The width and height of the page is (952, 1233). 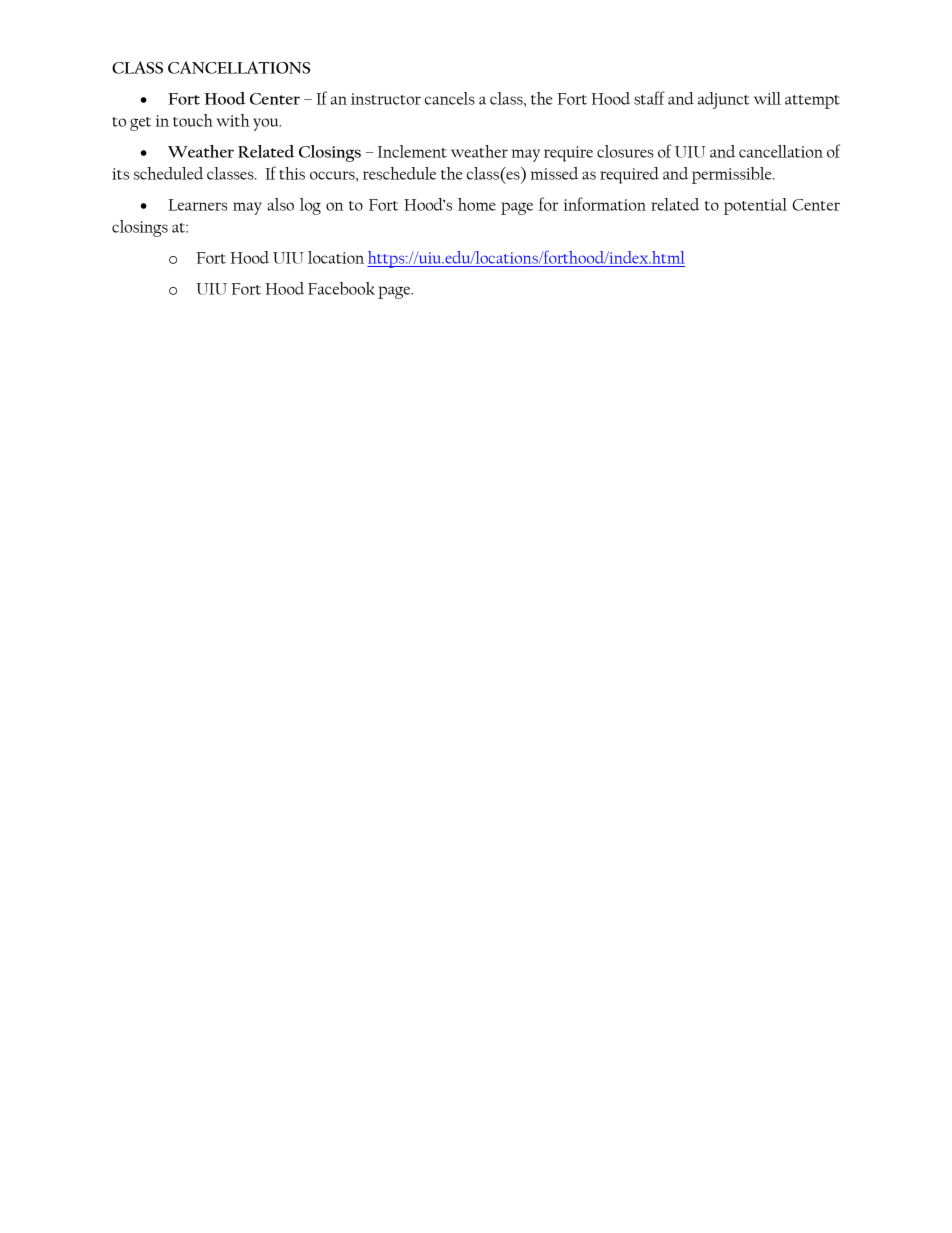 I want to click on scheduled, so click(x=168, y=173).
